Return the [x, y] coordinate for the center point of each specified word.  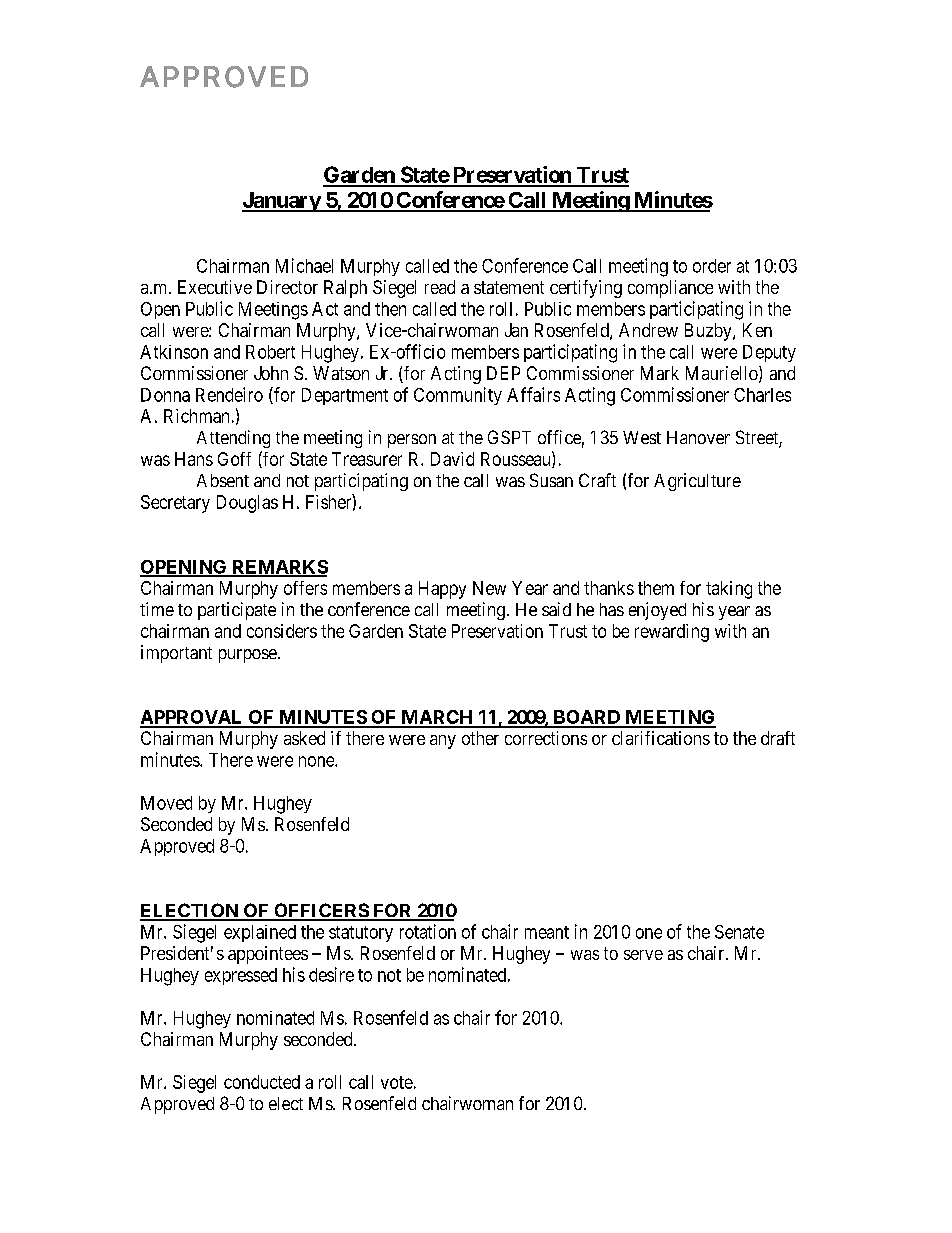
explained [260, 933]
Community [458, 396]
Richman [196, 416]
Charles [762, 395]
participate [237, 611]
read [440, 287]
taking [729, 590]
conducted [262, 1082]
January [282, 202]
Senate [739, 932]
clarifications [661, 738]
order [712, 266]
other [480, 738]
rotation [428, 931]
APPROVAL [193, 718]
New [489, 588]
